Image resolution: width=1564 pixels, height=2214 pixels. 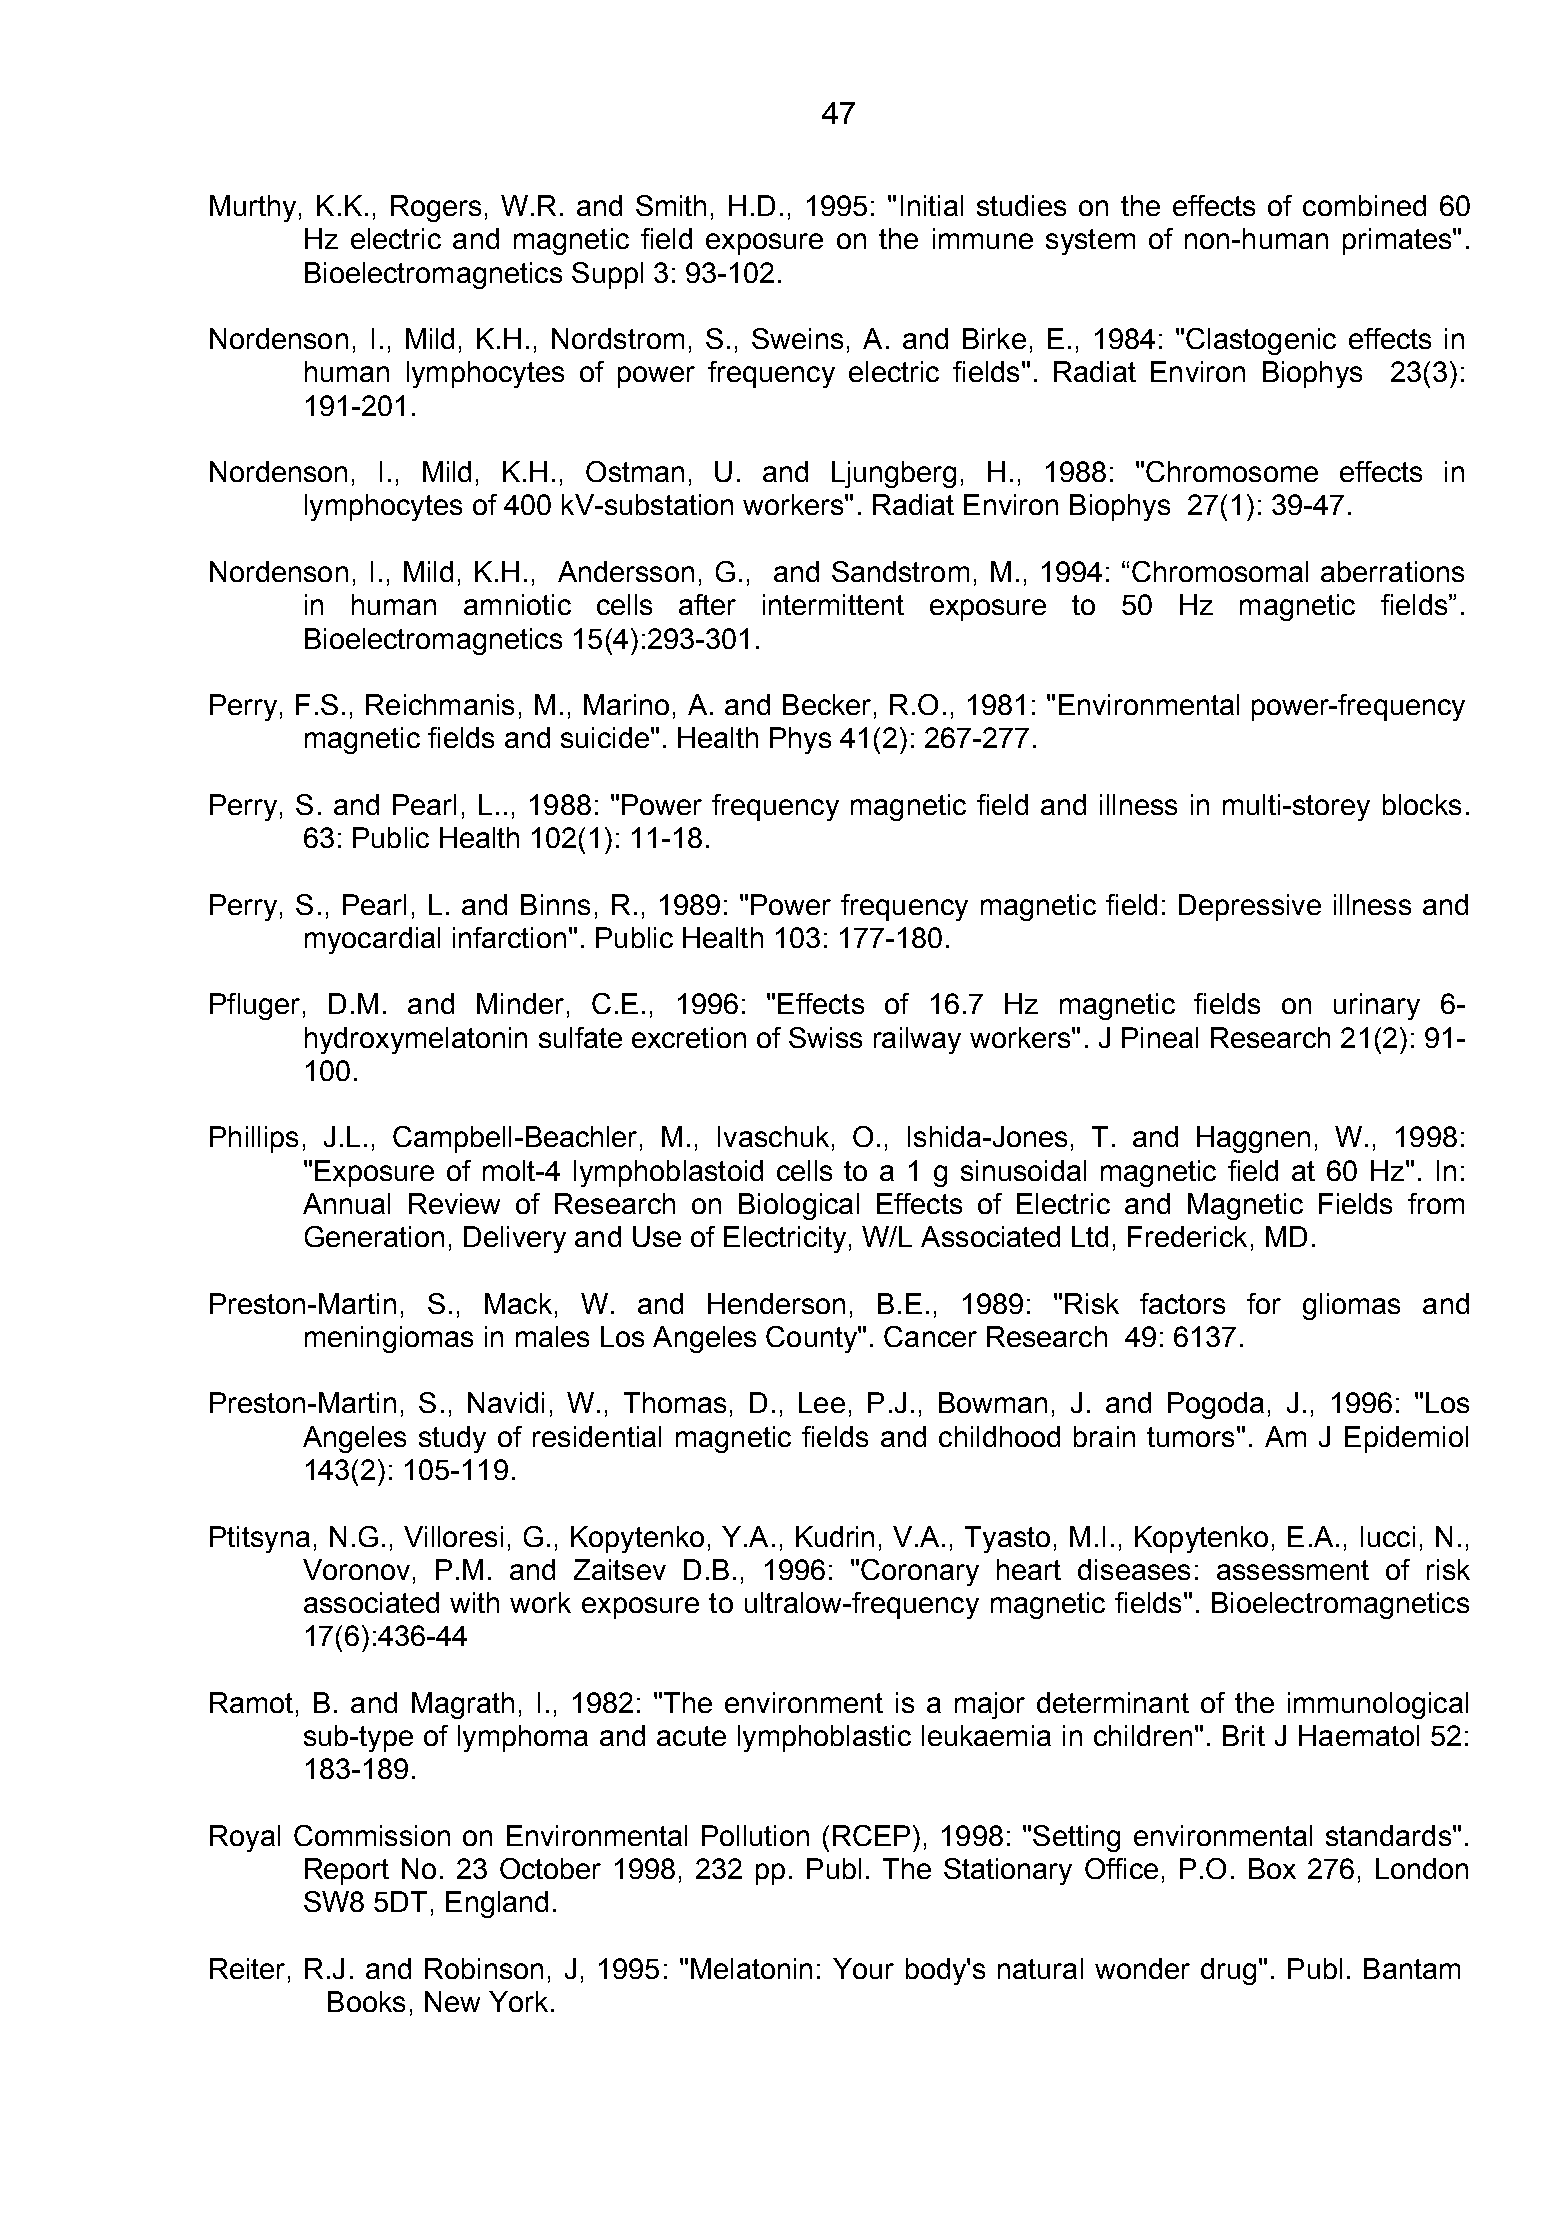 What do you see at coordinates (366, 2001) in the screenshot?
I see `Books` at bounding box center [366, 2001].
